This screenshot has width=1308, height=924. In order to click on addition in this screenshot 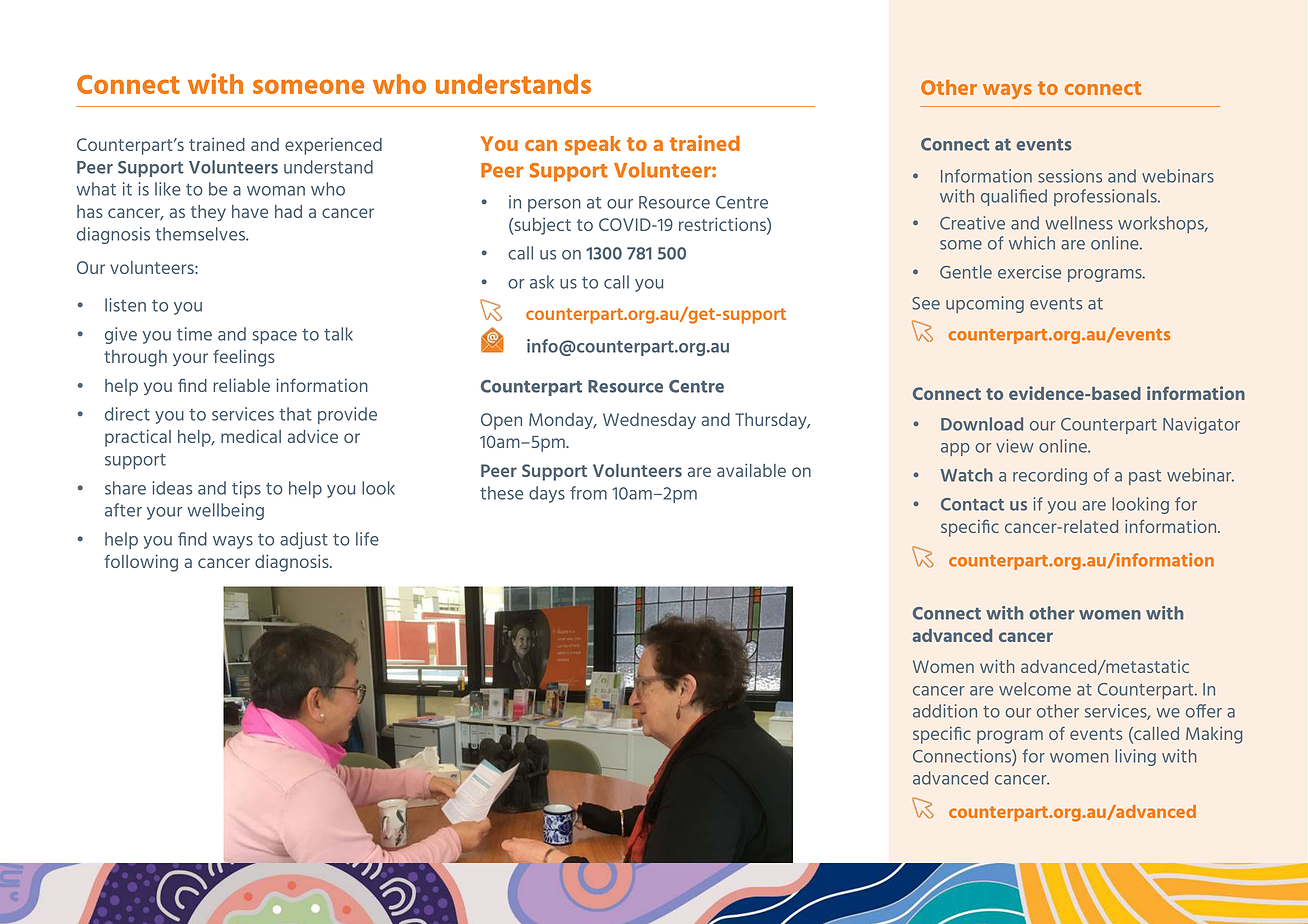, I will do `click(945, 711)`.
